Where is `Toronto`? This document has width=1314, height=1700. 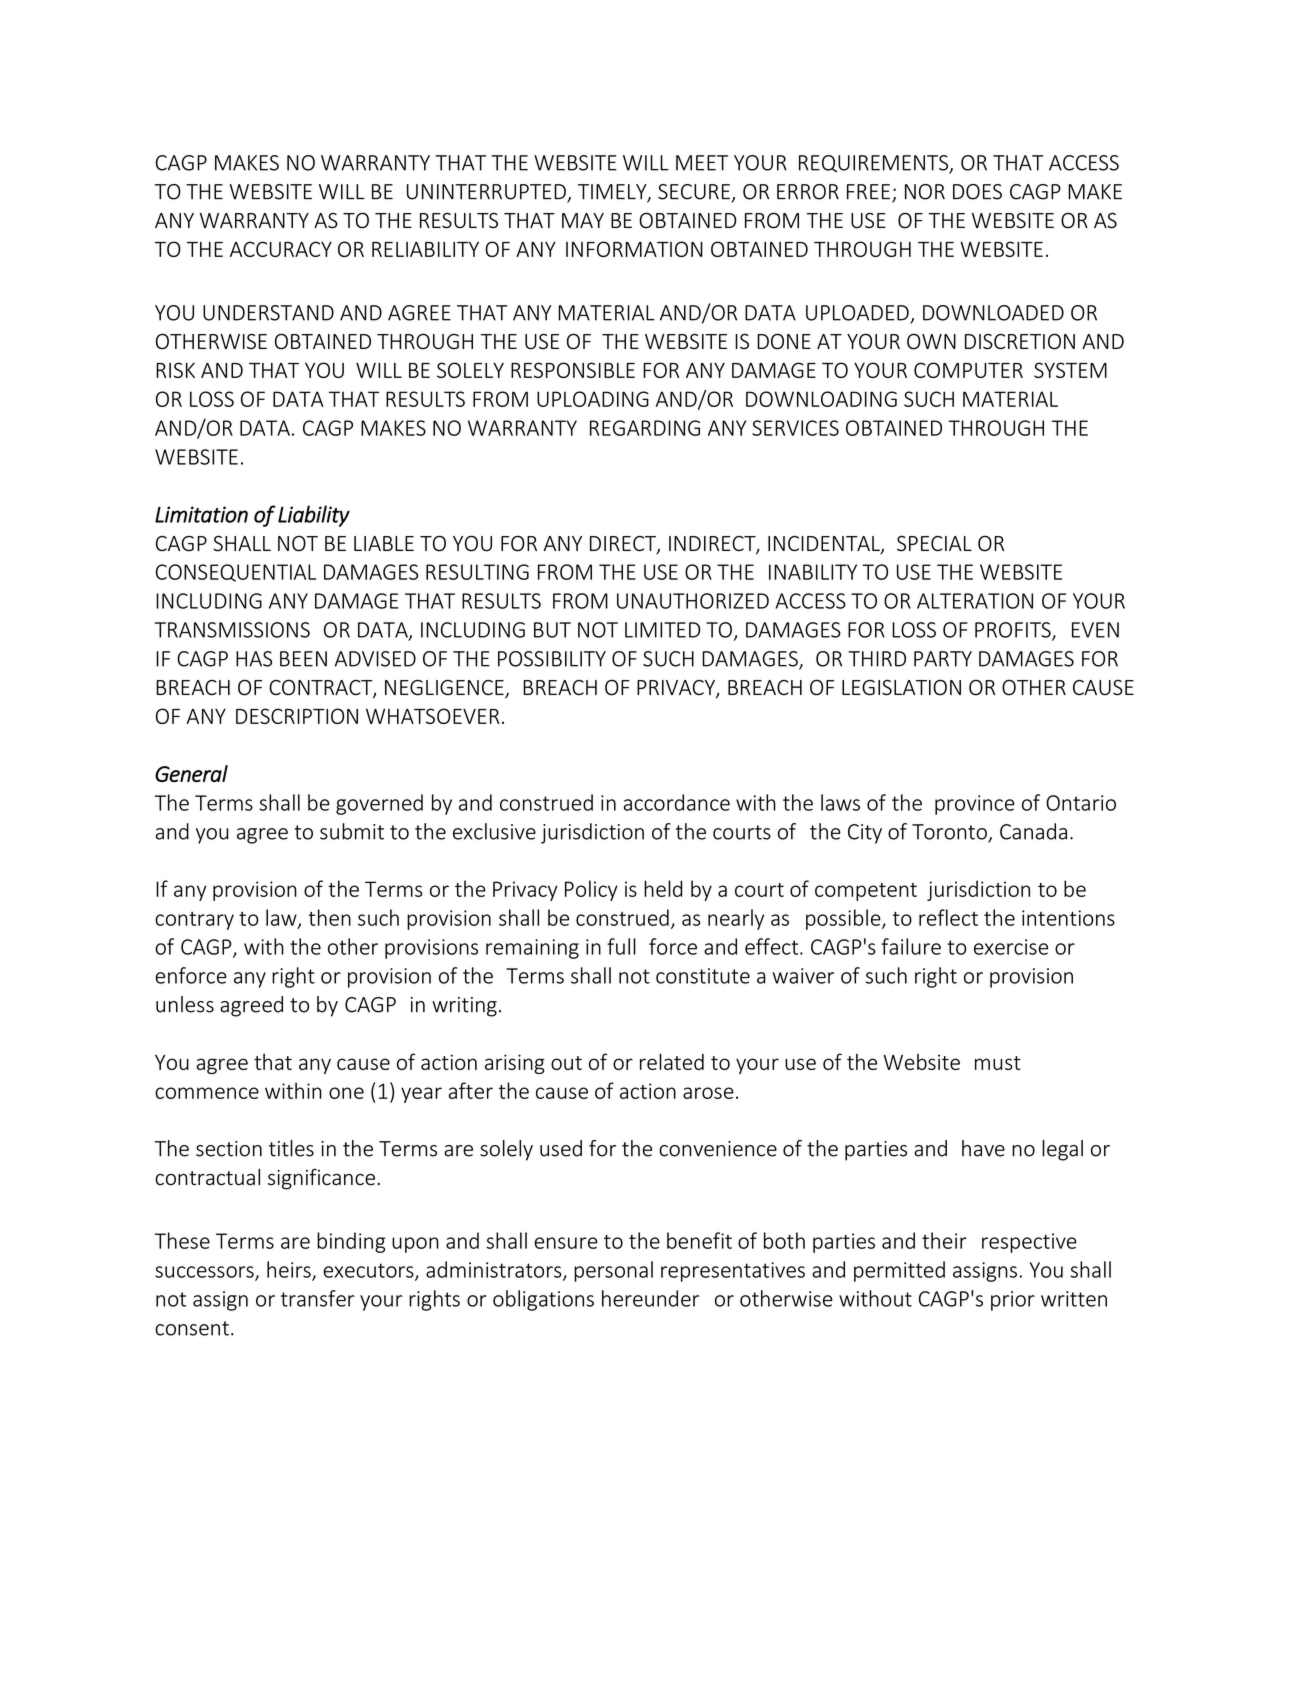
Toronto is located at coordinates (950, 833).
